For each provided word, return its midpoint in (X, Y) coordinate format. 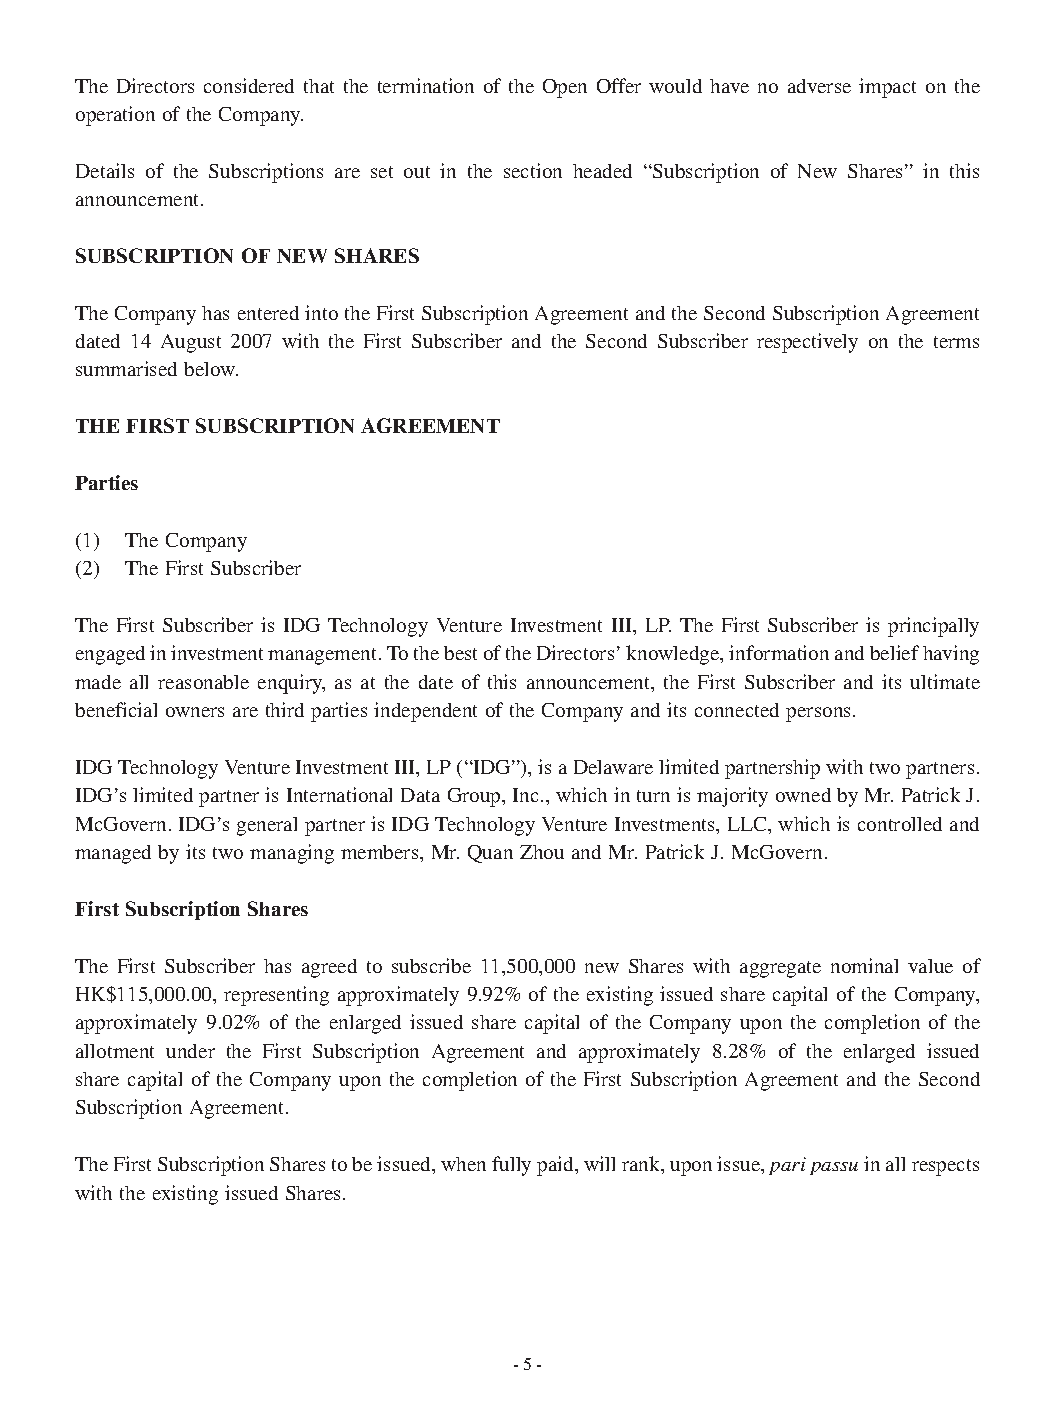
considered (249, 85)
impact (887, 88)
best (460, 653)
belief (894, 652)
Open (565, 88)
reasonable (203, 682)
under (190, 1051)
